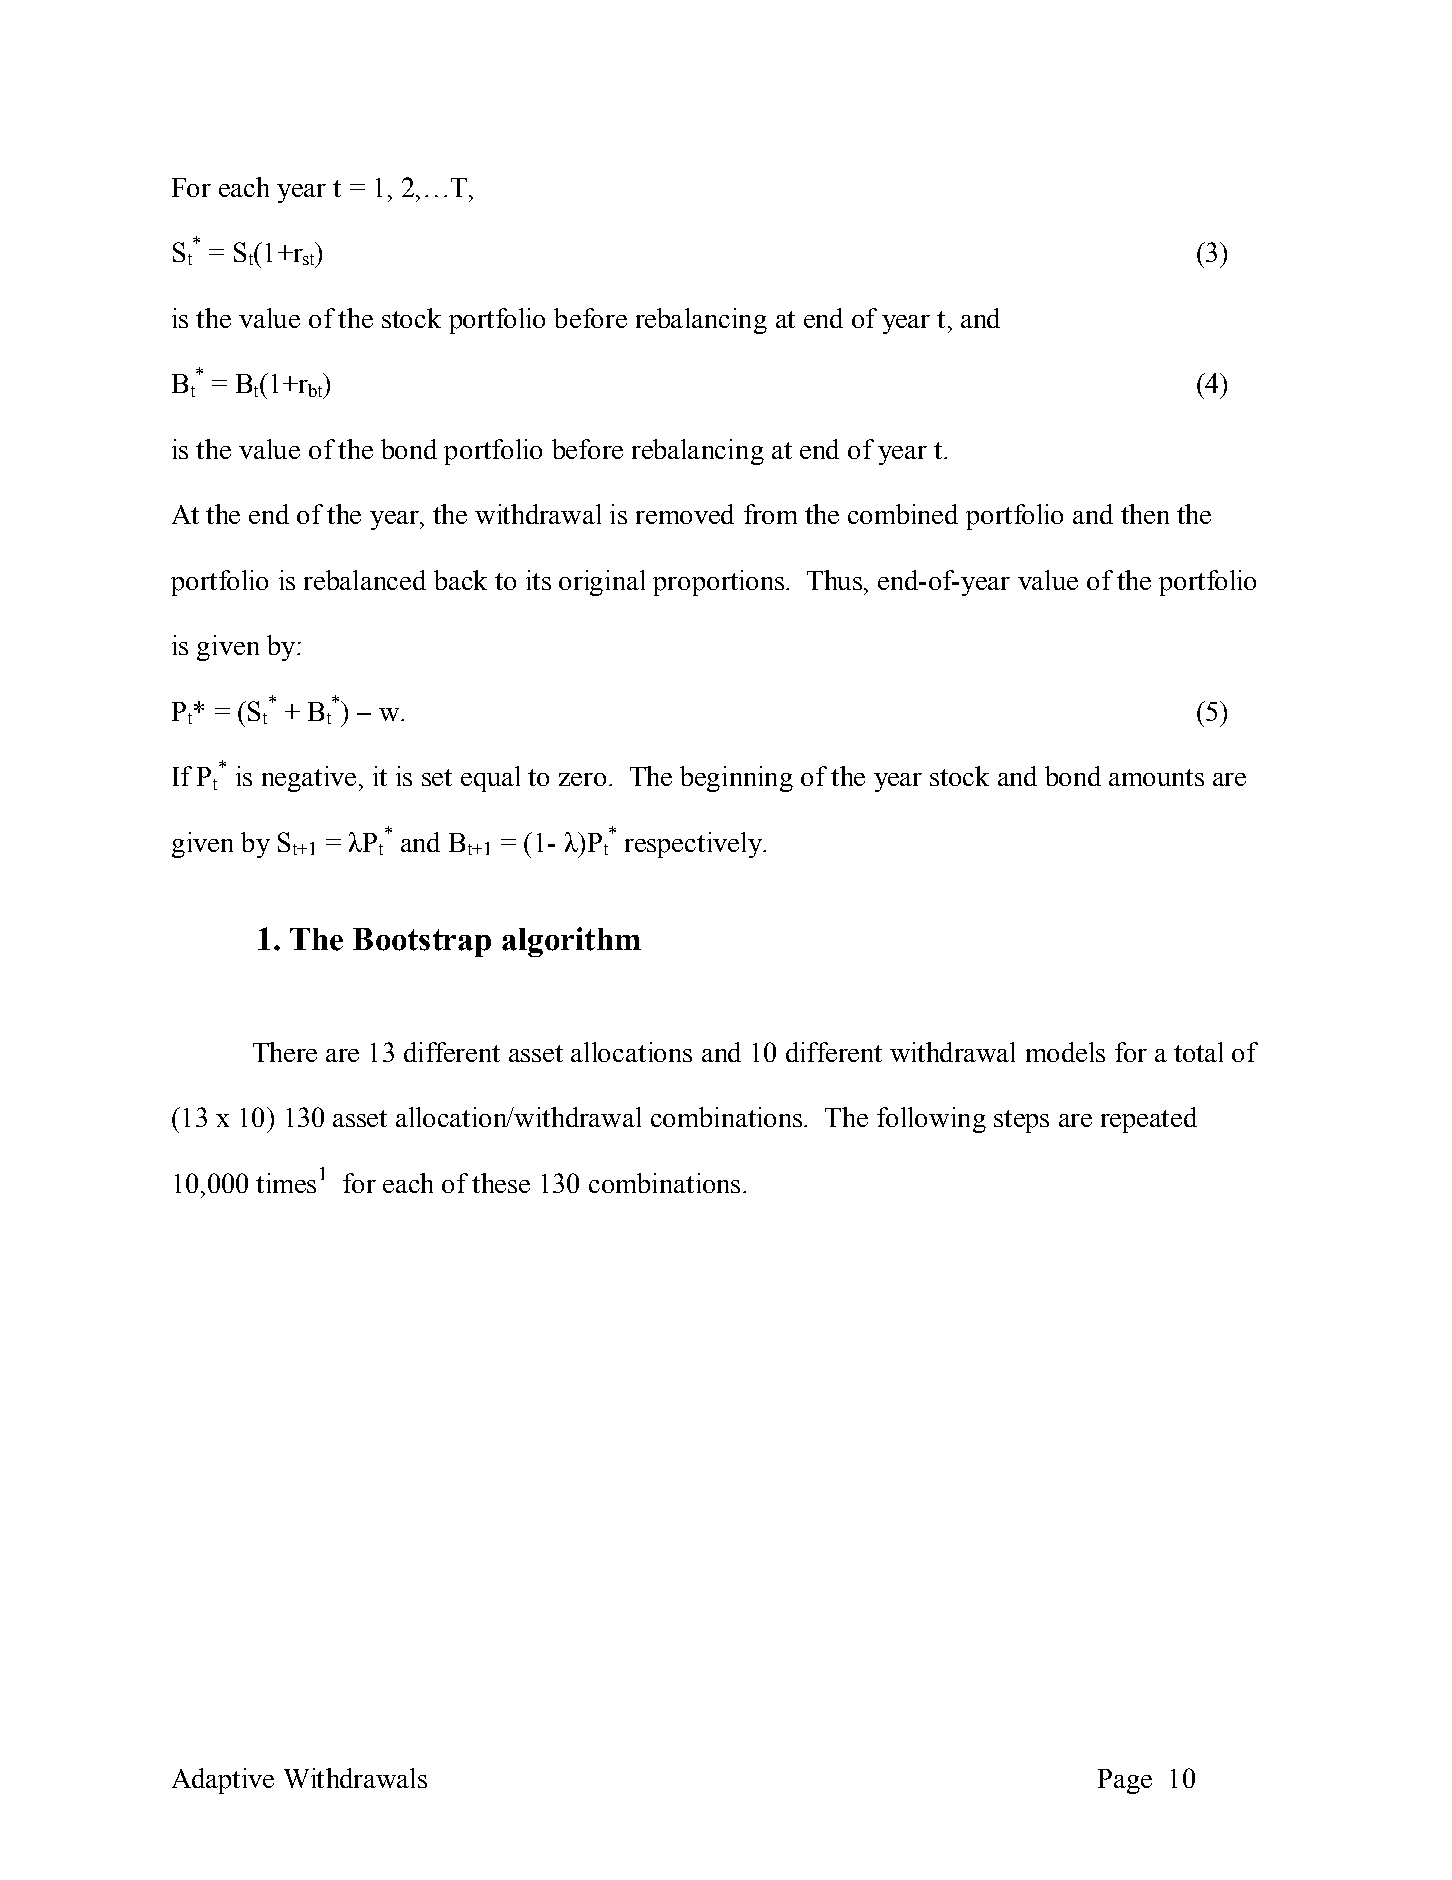 This document has height=1880, width=1452. I want to click on respectively, so click(694, 845).
